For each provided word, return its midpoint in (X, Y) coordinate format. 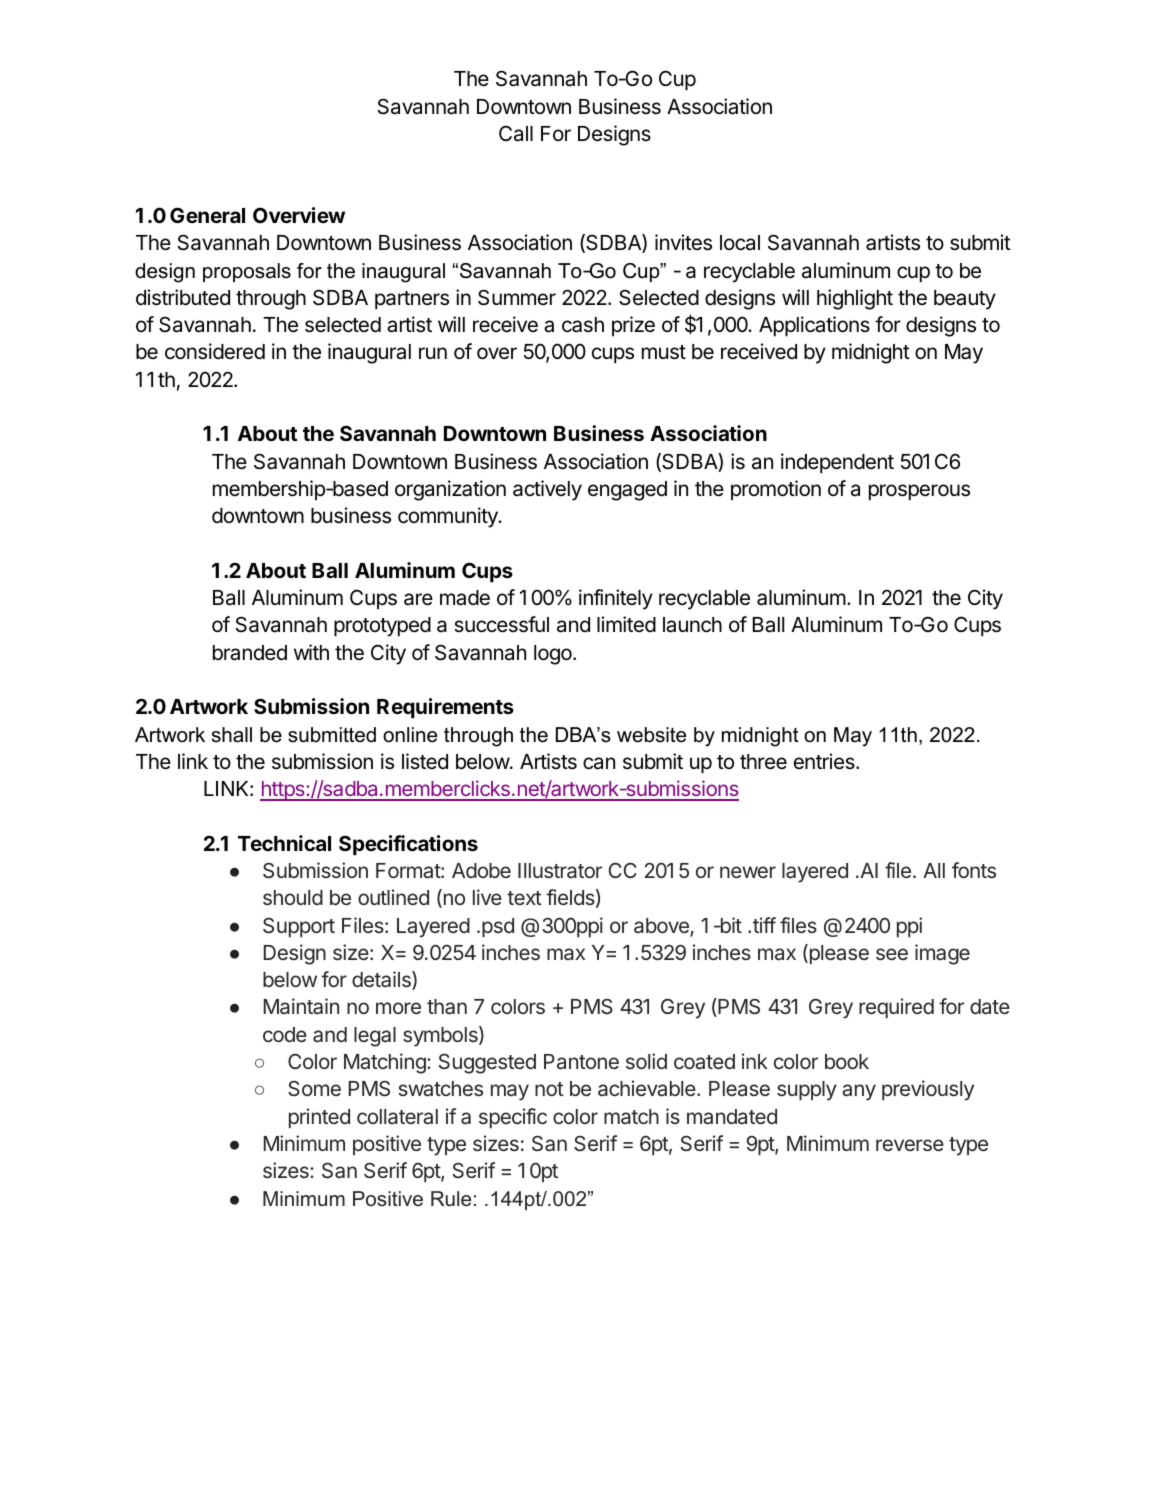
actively (547, 490)
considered (215, 351)
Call (516, 133)
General (207, 215)
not (549, 1089)
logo (554, 655)
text (524, 898)
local (740, 243)
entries (825, 761)
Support (299, 927)
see (892, 954)
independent (837, 463)
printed (319, 1118)
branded (250, 653)
